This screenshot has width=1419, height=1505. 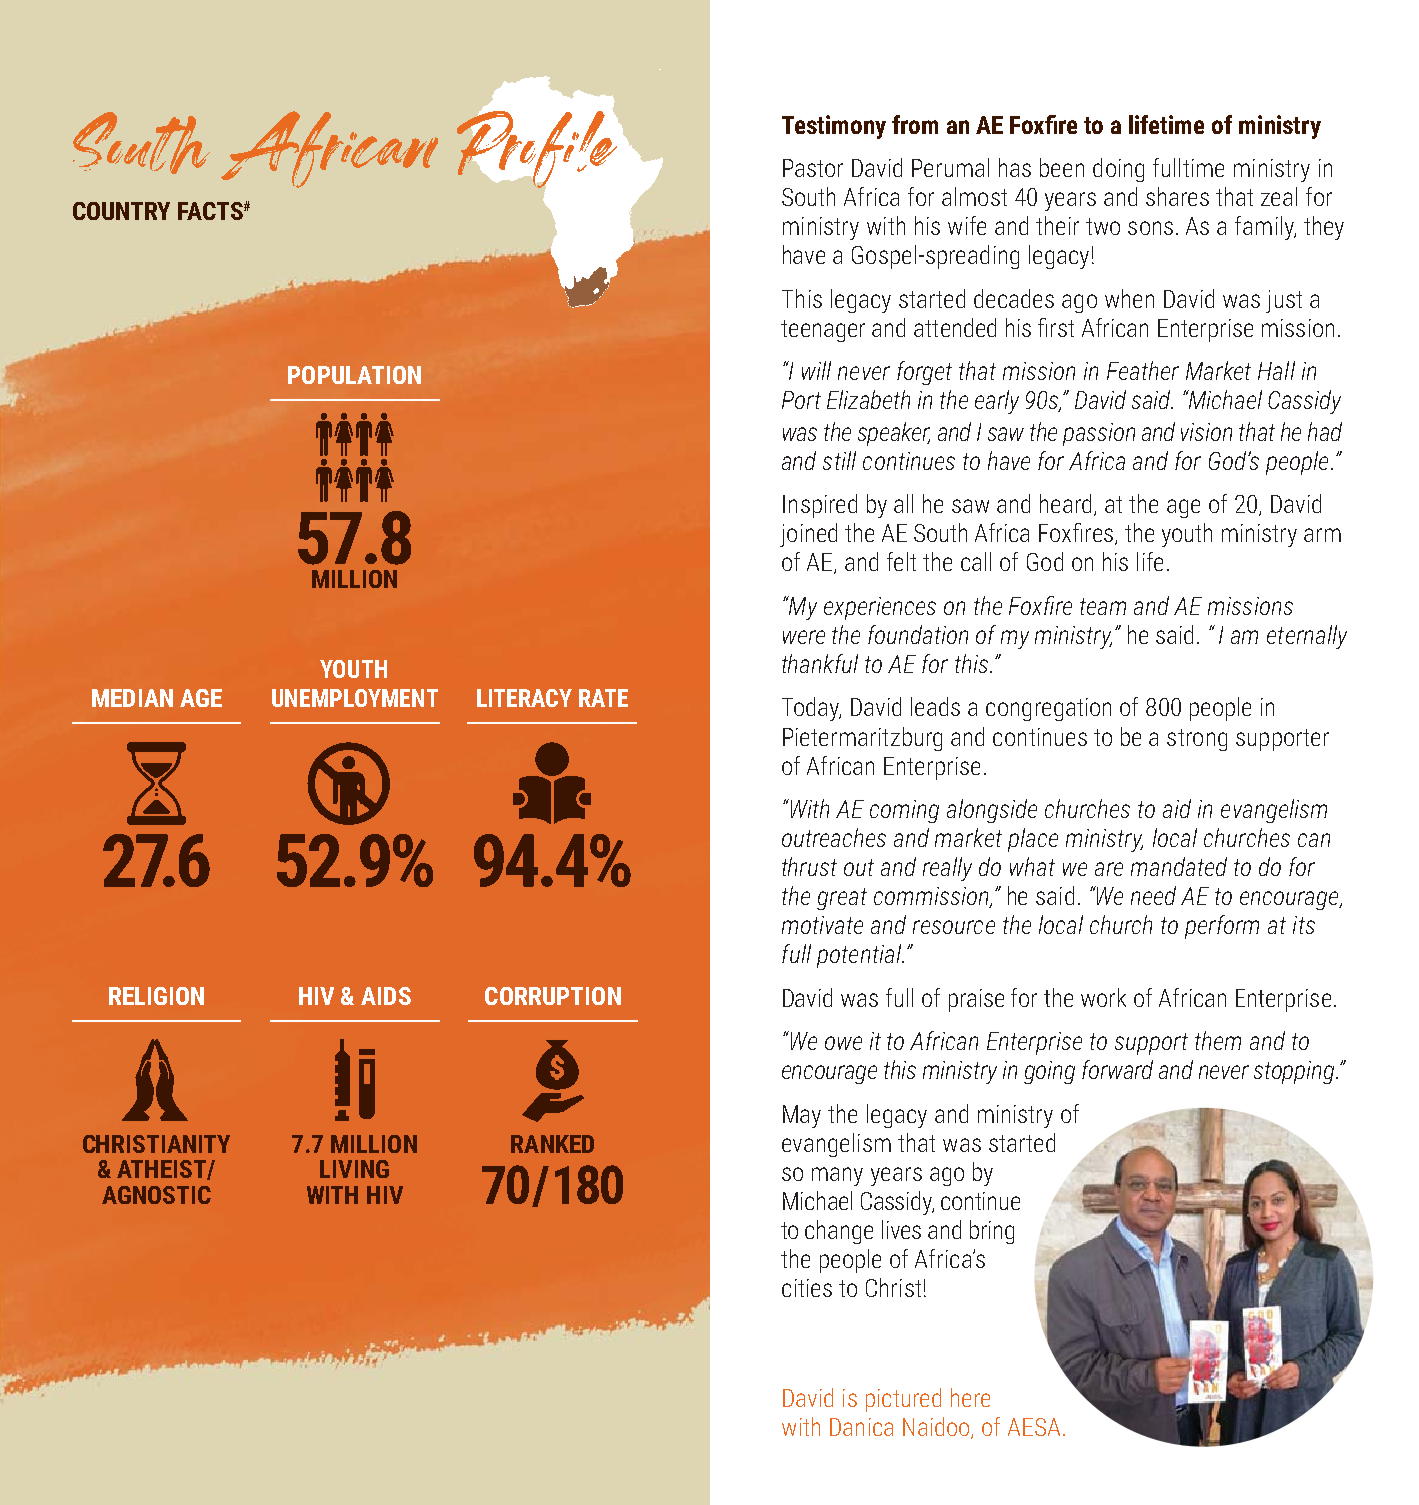 I want to click on strong, so click(x=1197, y=740).
